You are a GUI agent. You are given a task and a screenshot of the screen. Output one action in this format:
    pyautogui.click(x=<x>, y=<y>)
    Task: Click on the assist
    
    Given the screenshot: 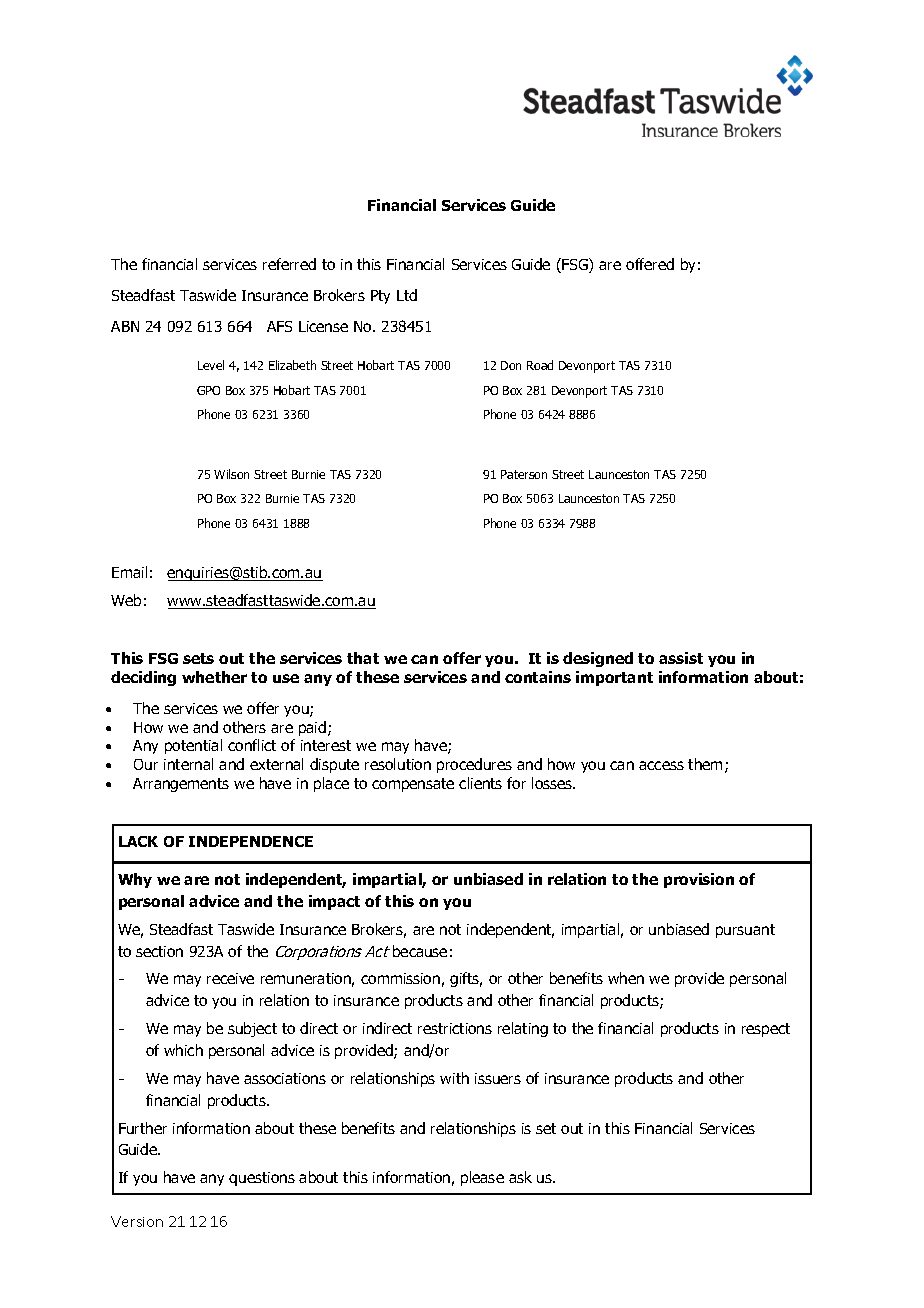 What is the action you would take?
    pyautogui.click(x=681, y=658)
